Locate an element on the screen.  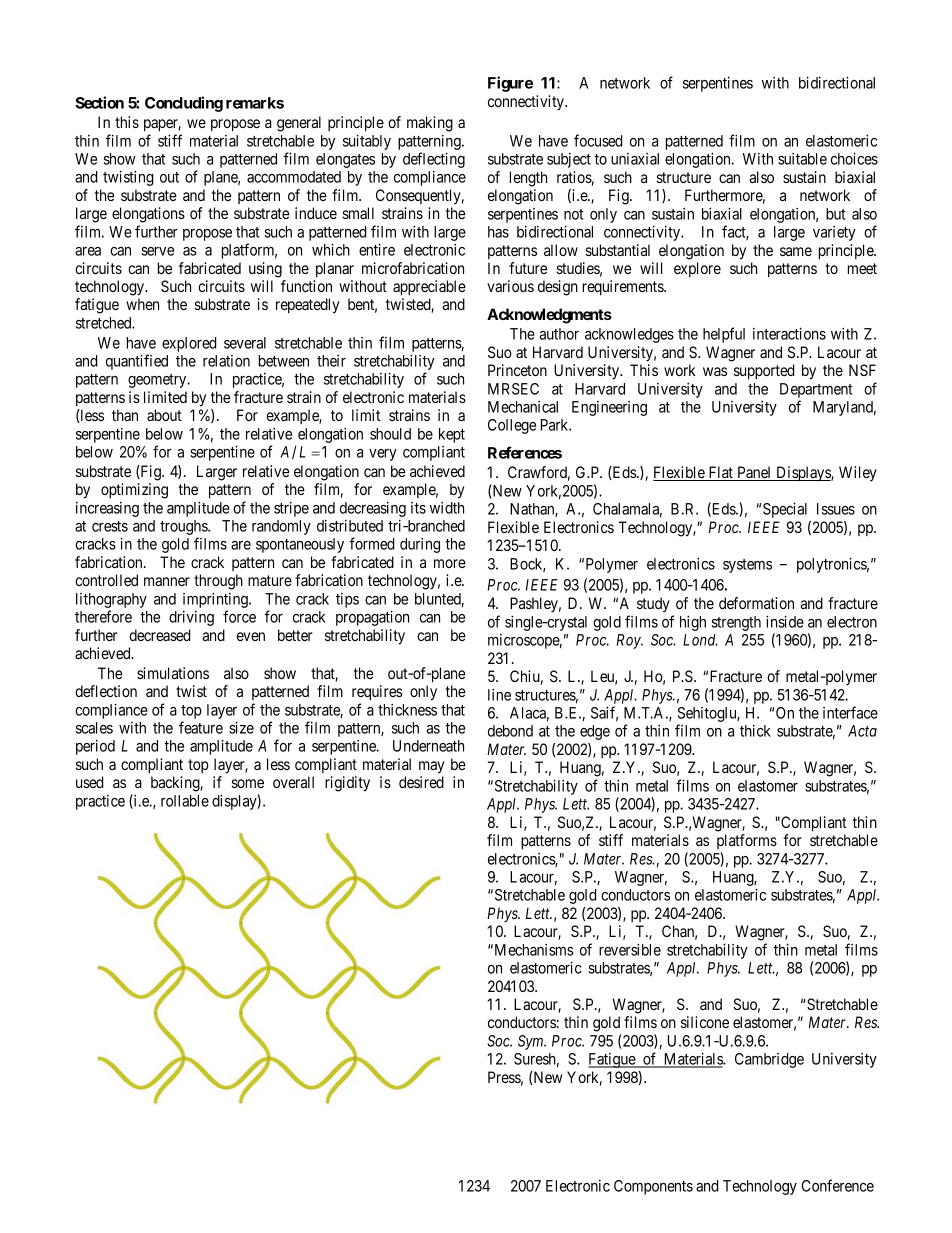
Panel is located at coordinates (754, 473).
